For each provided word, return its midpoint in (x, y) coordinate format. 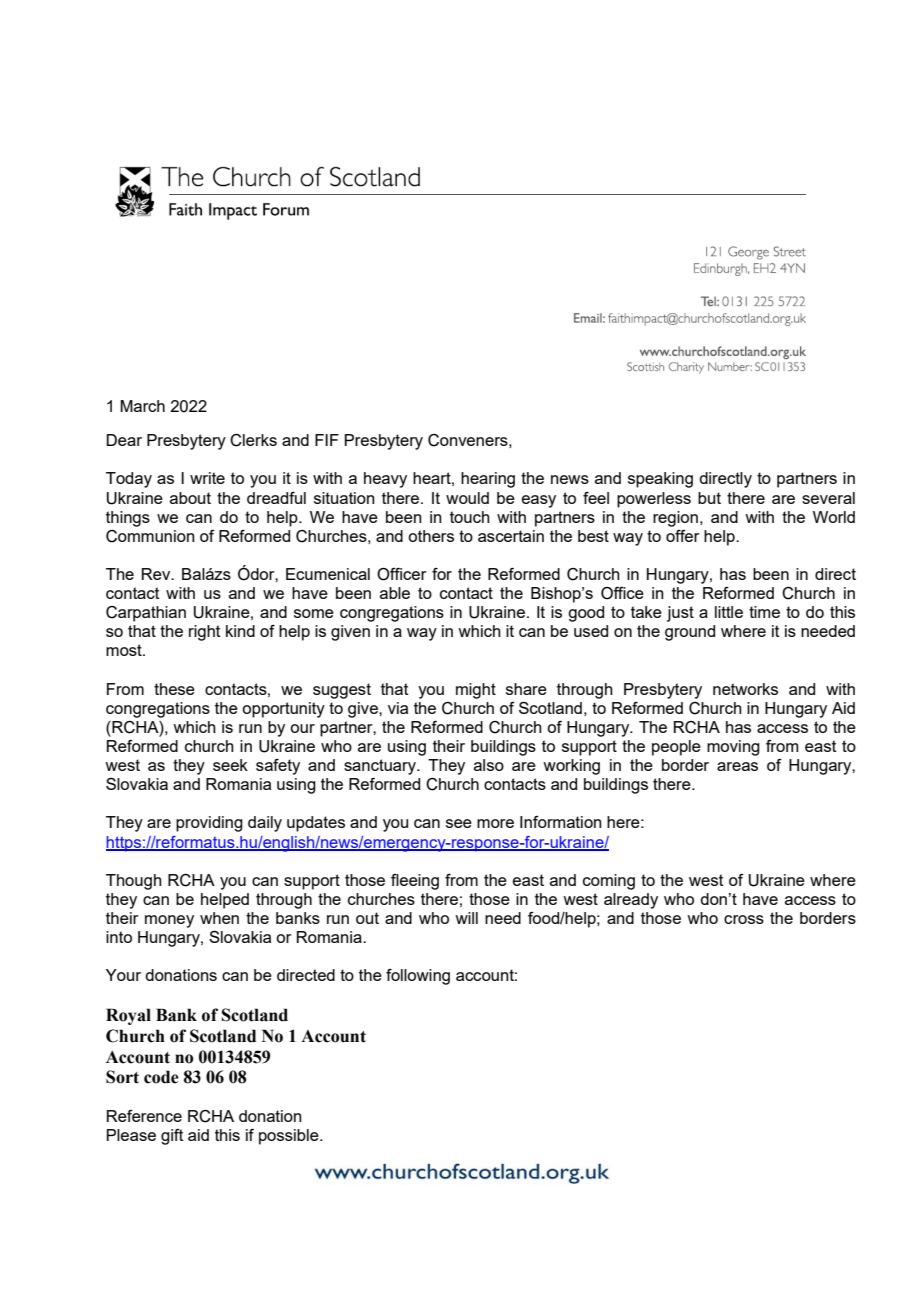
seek (230, 765)
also (489, 765)
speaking (660, 480)
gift (172, 1137)
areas (737, 766)
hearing (488, 480)
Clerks (253, 440)
